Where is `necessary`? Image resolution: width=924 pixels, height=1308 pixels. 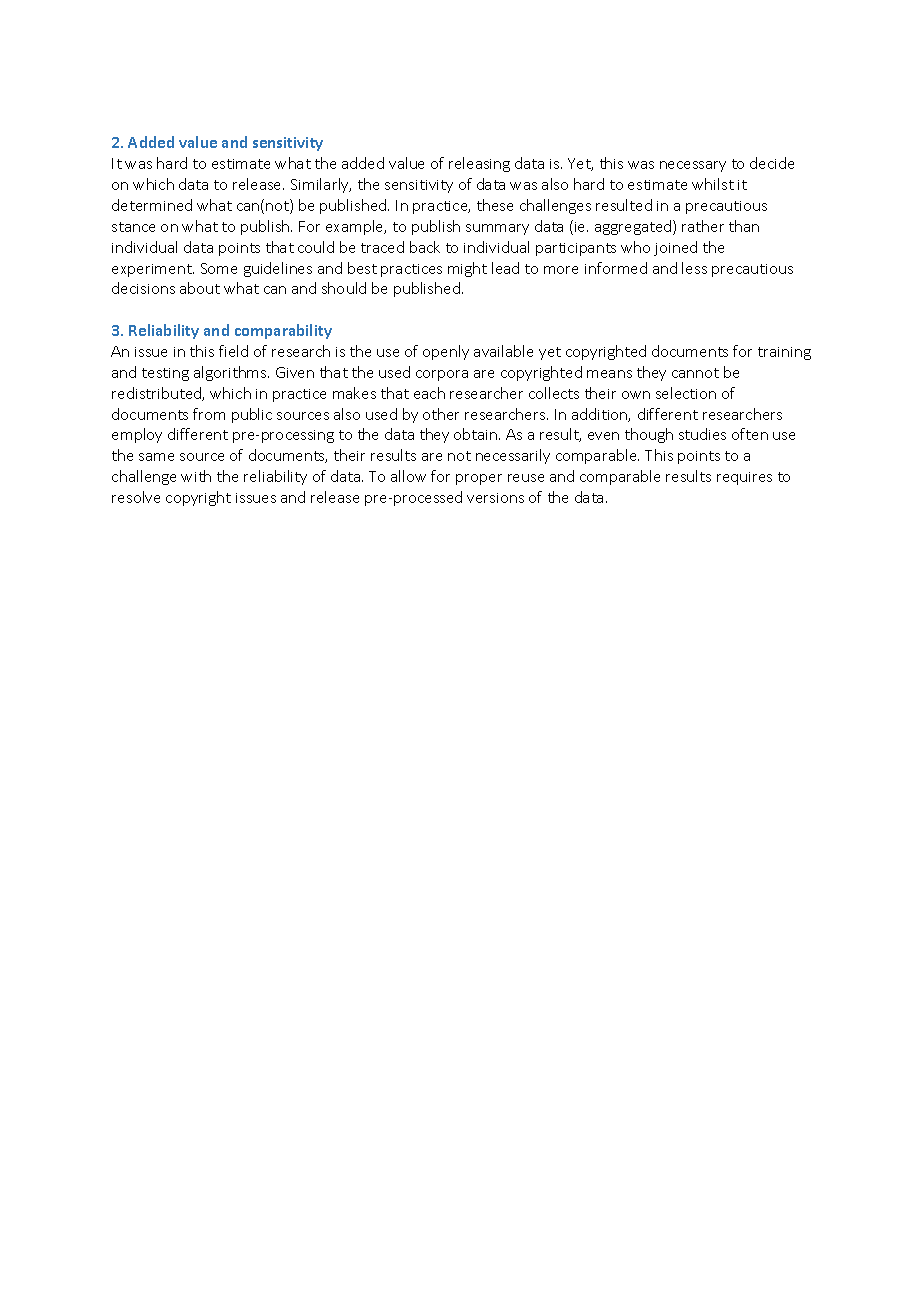
necessary is located at coordinates (693, 166).
